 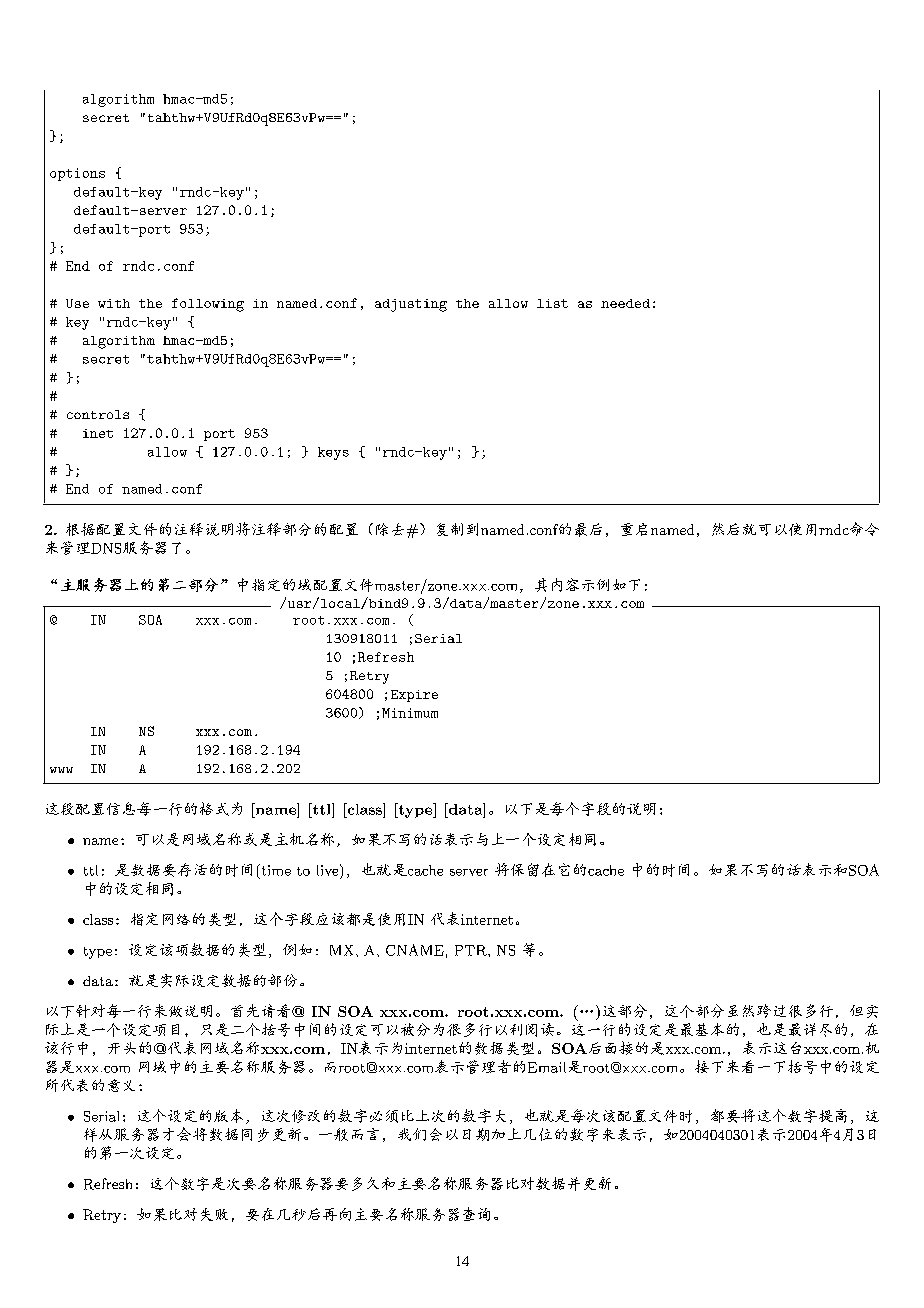 I want to click on list, so click(x=552, y=303).
